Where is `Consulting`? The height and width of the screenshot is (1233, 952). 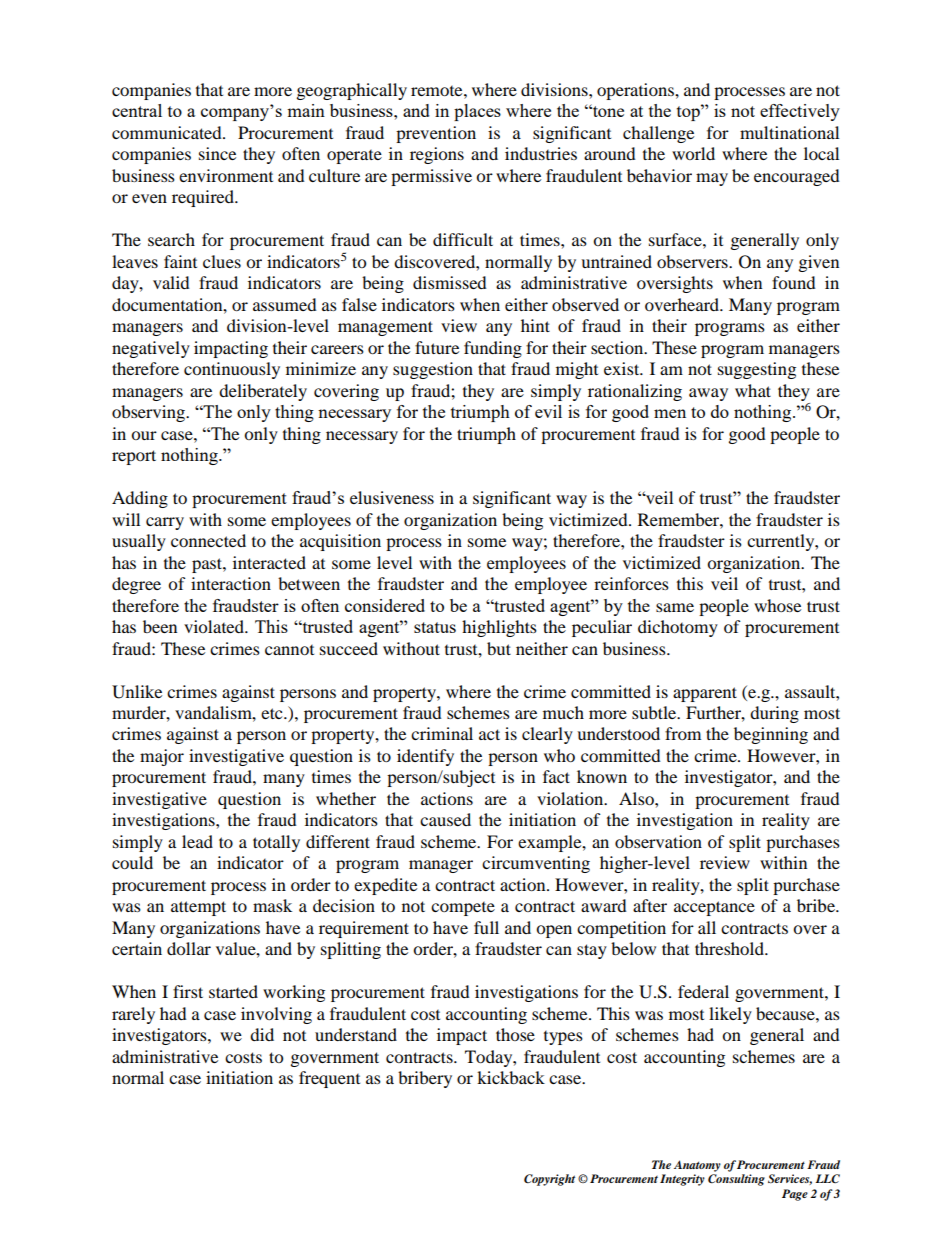
Consulting is located at coordinates (736, 1180).
